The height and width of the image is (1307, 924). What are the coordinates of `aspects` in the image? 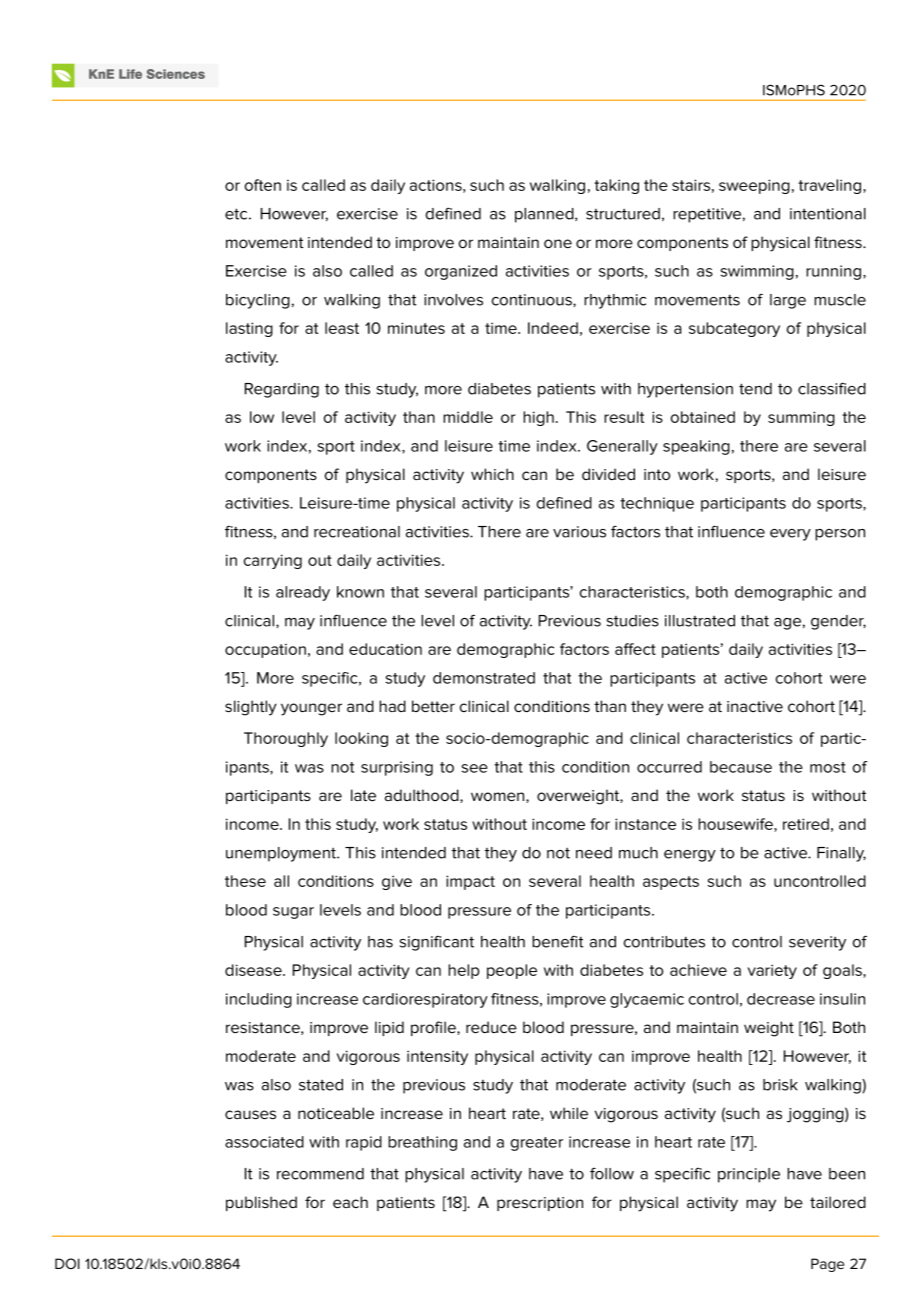 It's located at (671, 883).
